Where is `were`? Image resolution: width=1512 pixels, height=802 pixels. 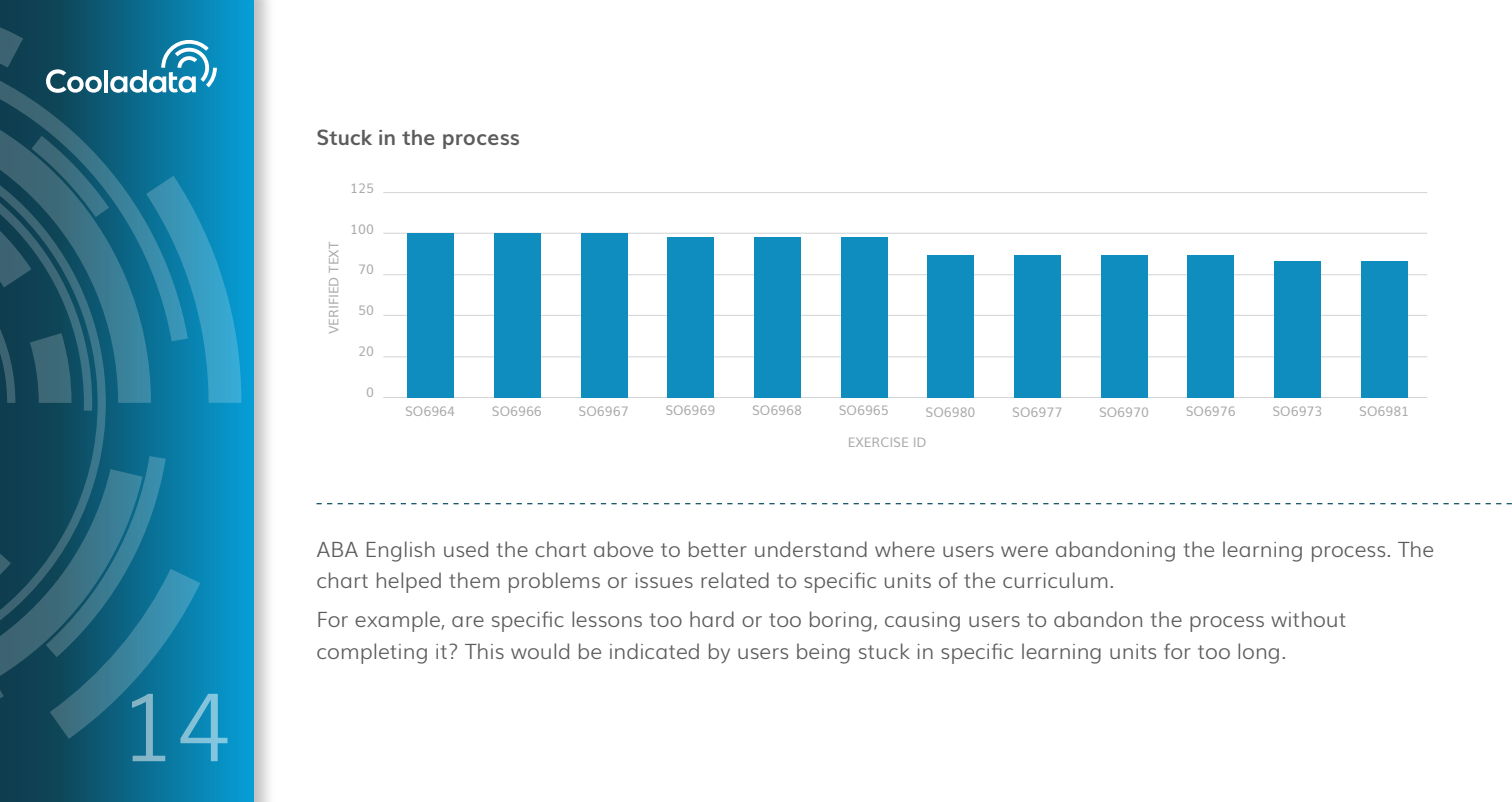
were is located at coordinates (1024, 551).
